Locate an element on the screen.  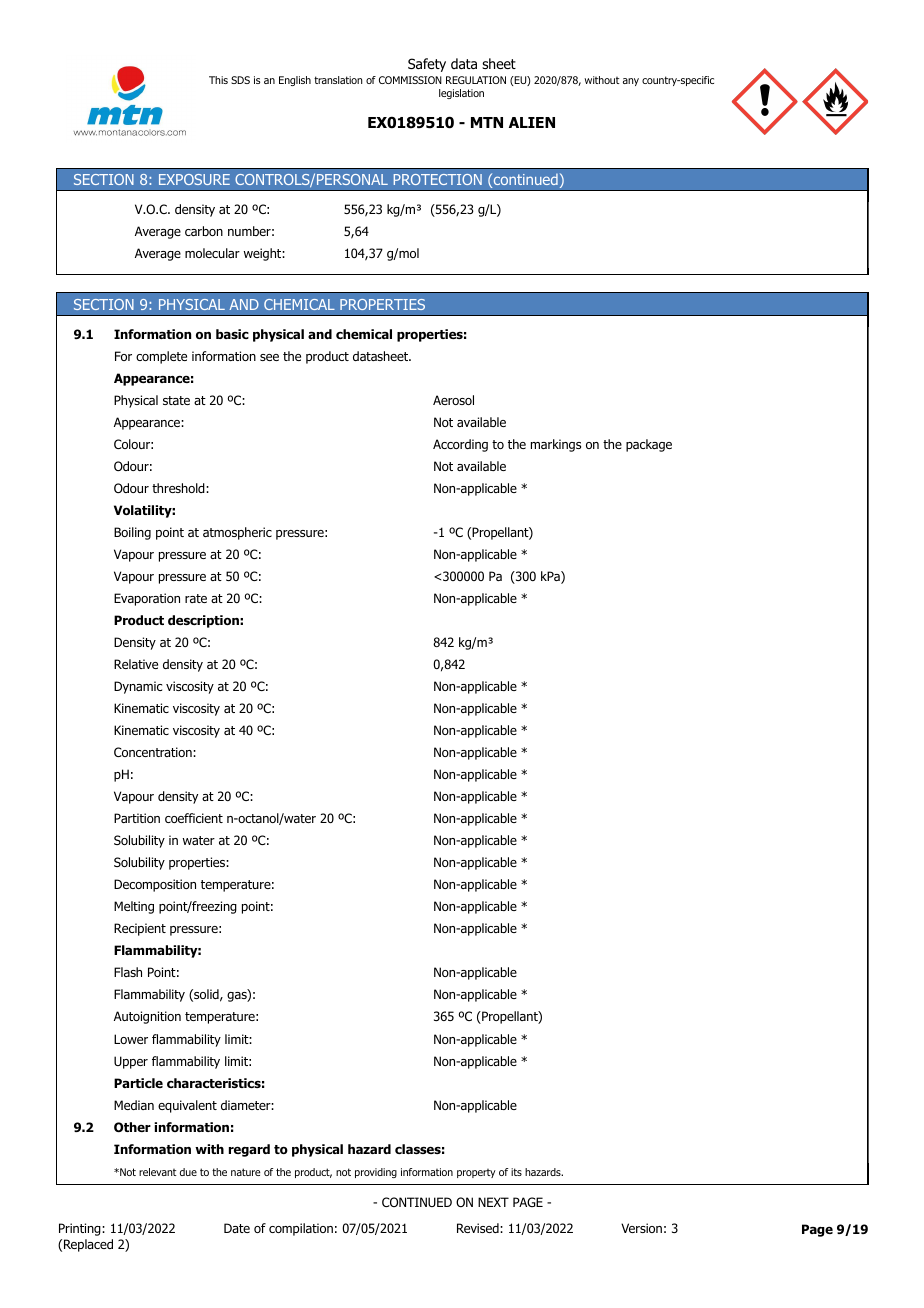
relevant is located at coordinates (158, 1172).
